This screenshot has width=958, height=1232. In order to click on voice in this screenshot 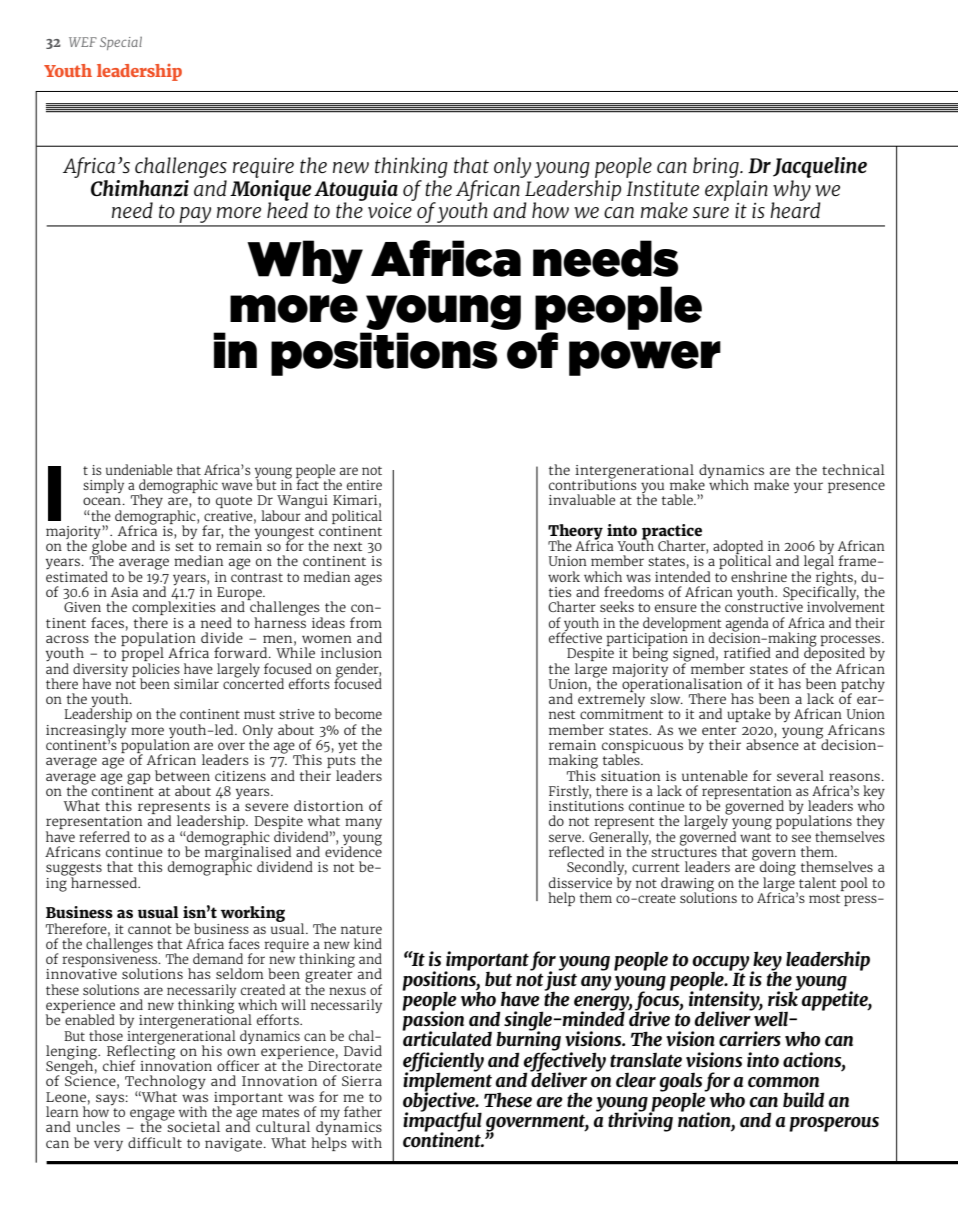, I will do `click(391, 209)`.
